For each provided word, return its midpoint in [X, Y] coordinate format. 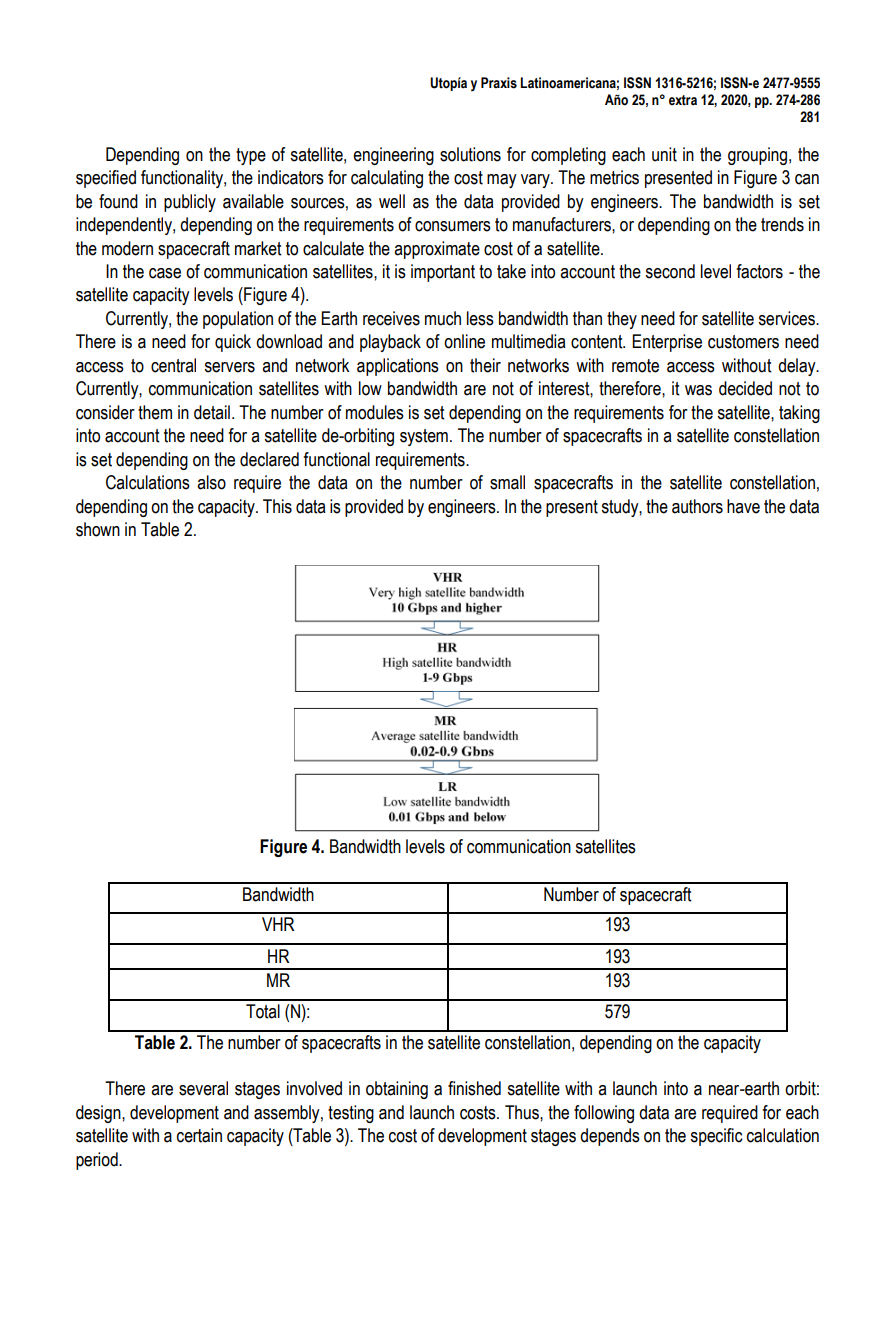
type [251, 156]
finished [474, 1088]
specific [716, 1137]
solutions [470, 154]
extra [683, 100]
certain [199, 1135]
